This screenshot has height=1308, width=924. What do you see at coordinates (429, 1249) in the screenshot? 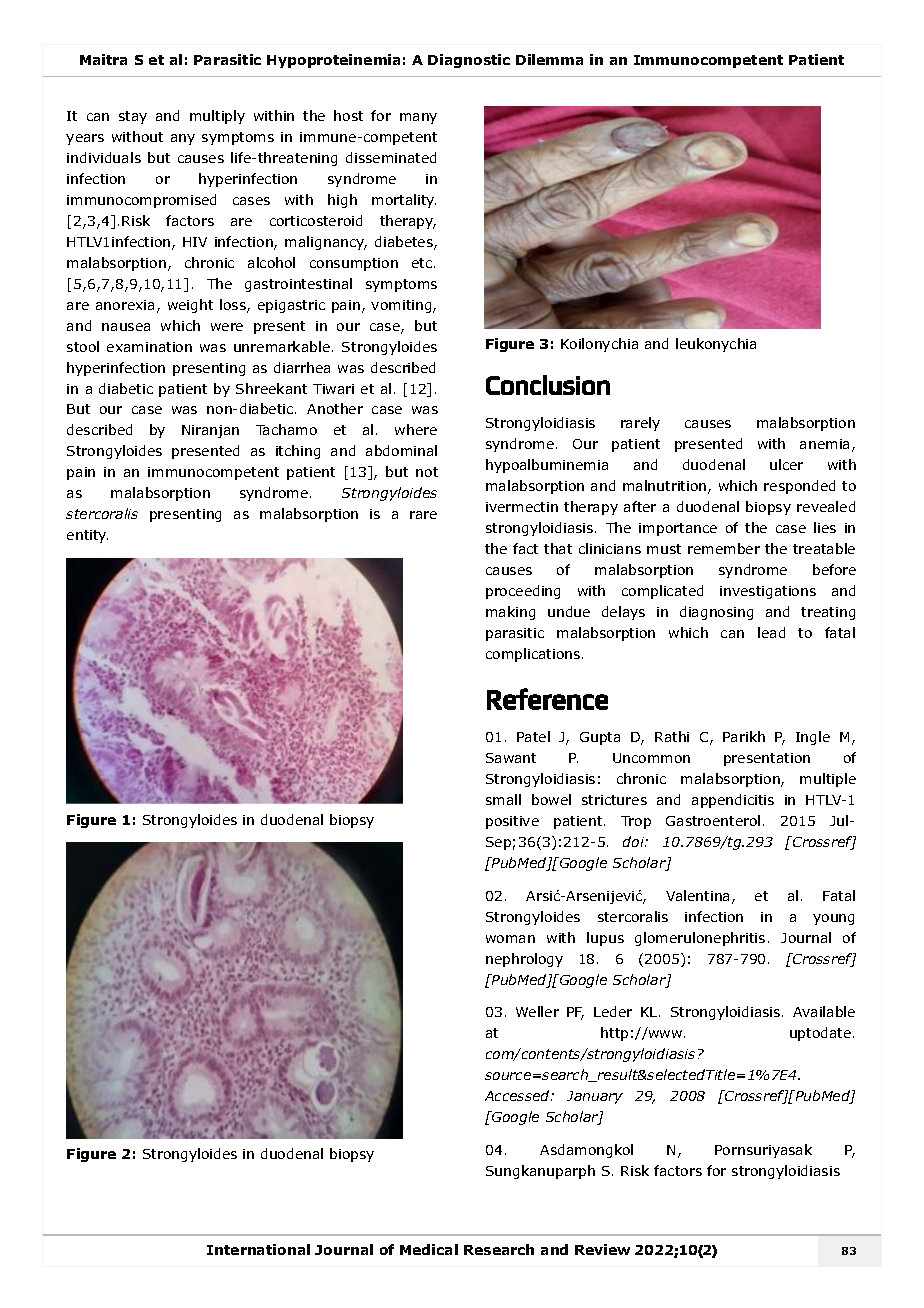
I see `Medical` at bounding box center [429, 1249].
